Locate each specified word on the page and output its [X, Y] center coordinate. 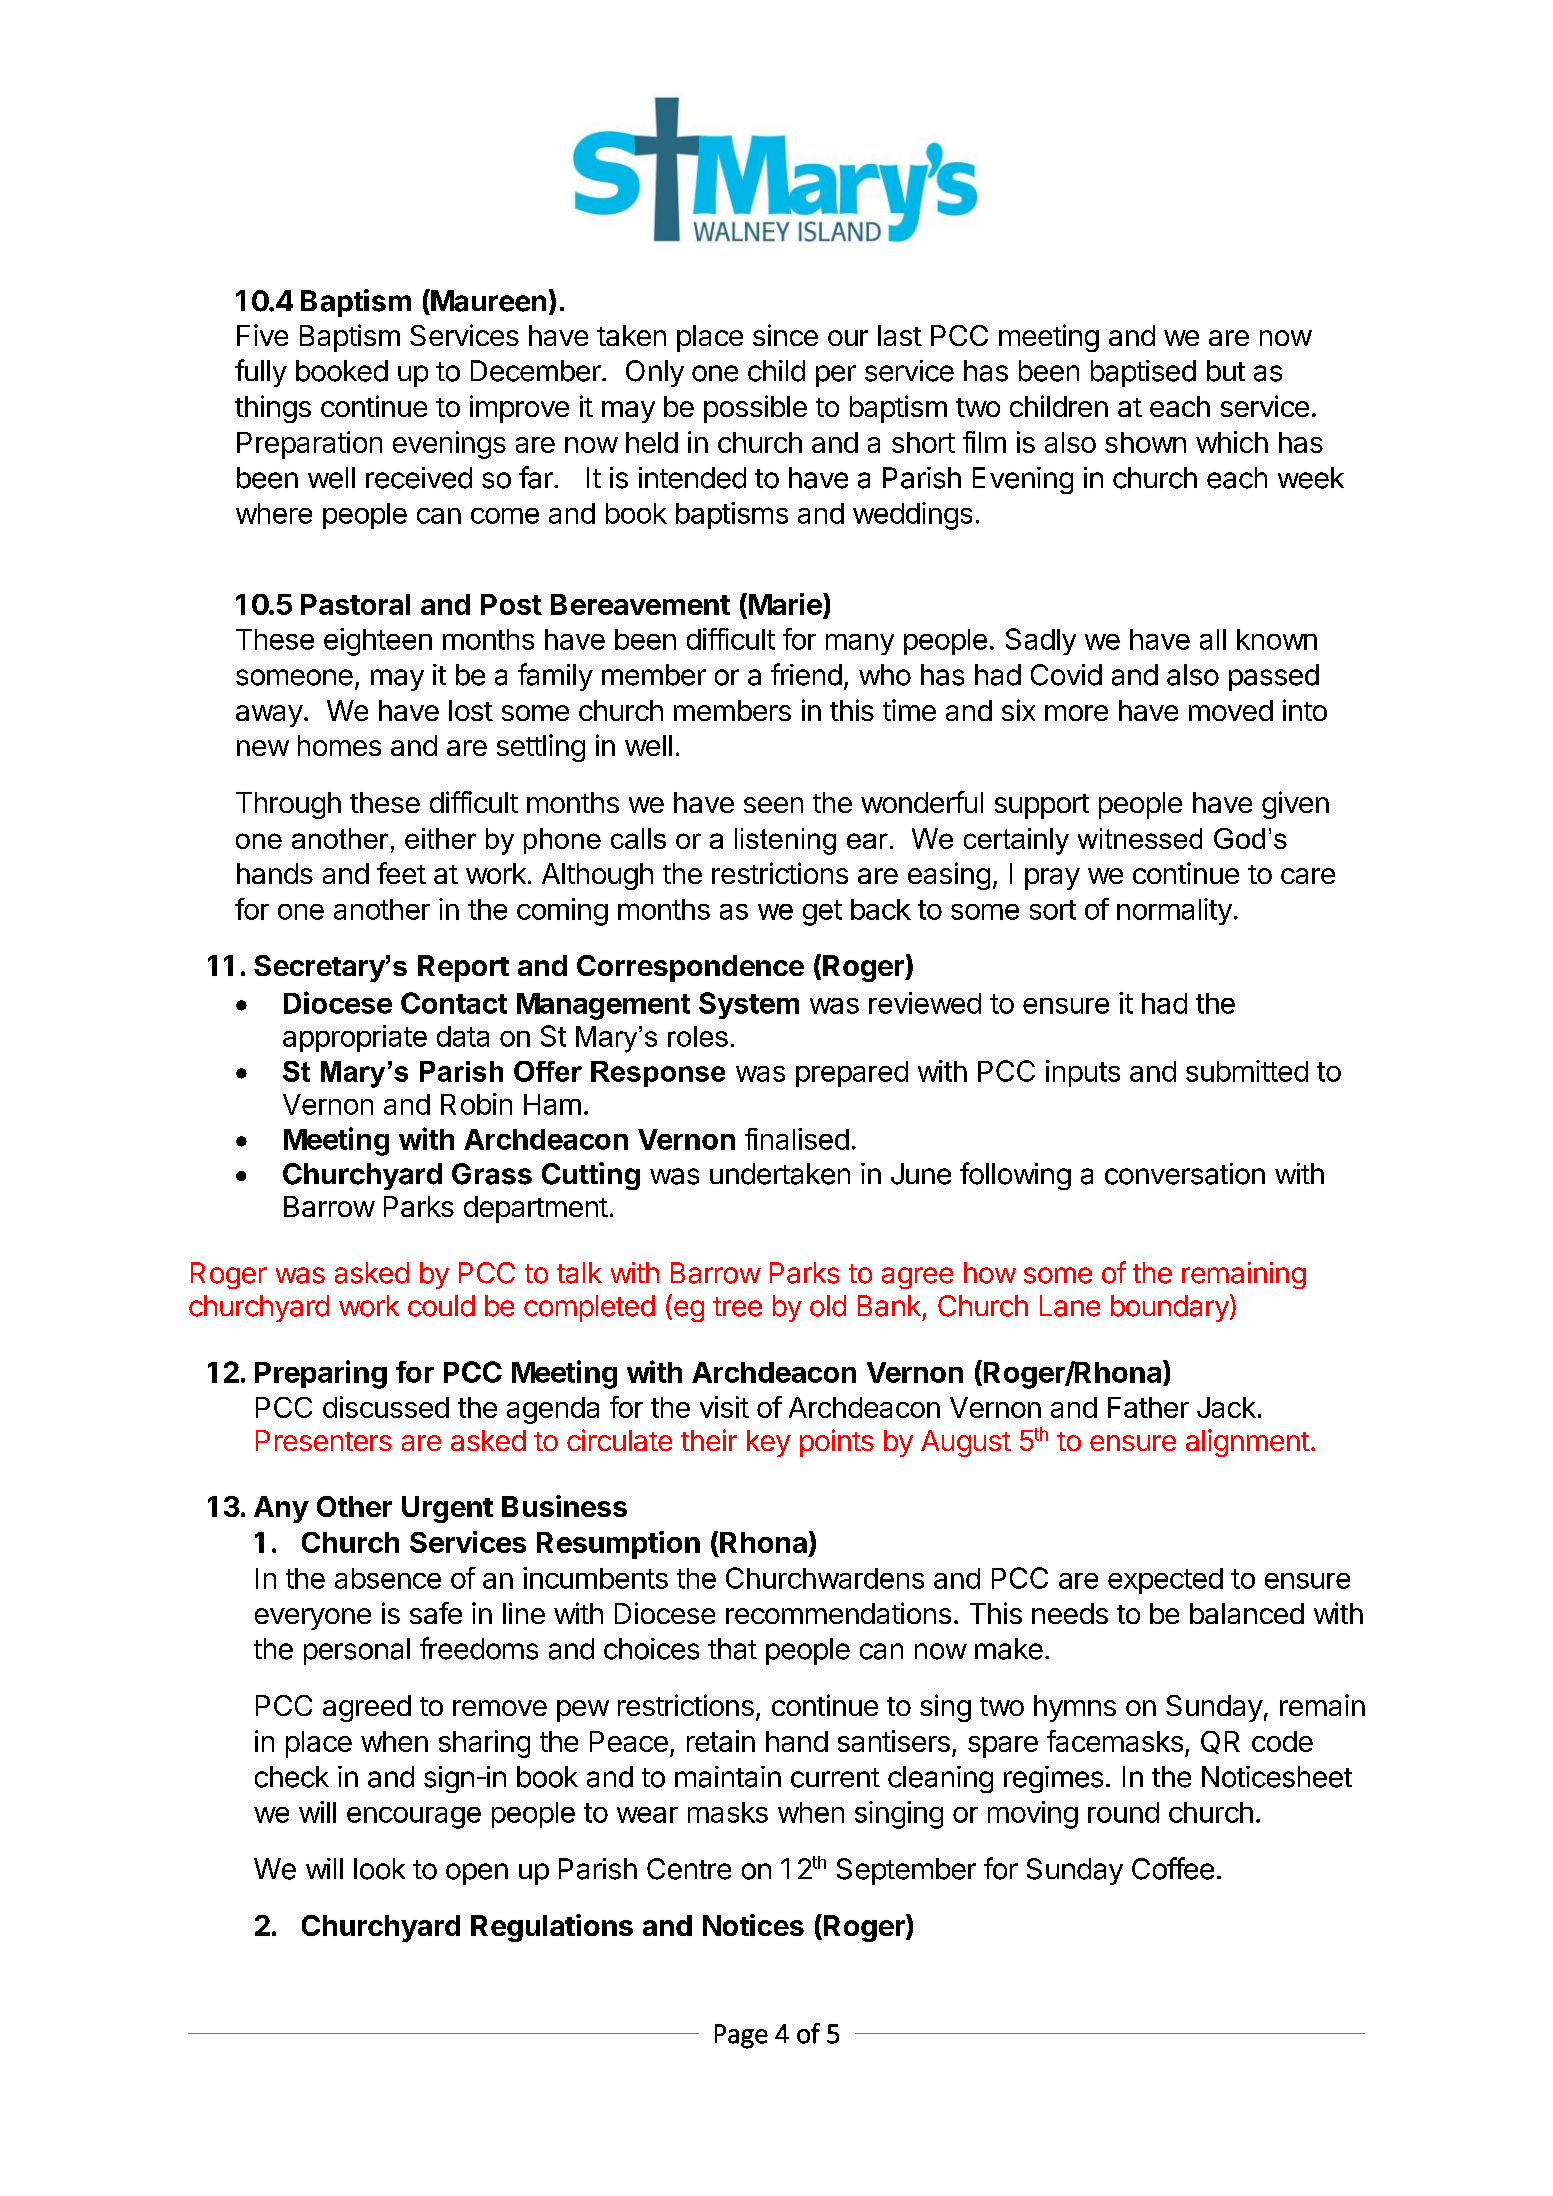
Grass [492, 1174]
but [1226, 371]
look [379, 1869]
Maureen [487, 300]
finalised [797, 1139]
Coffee [1173, 1868]
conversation [1185, 1174]
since [785, 335]
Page [741, 2036]
